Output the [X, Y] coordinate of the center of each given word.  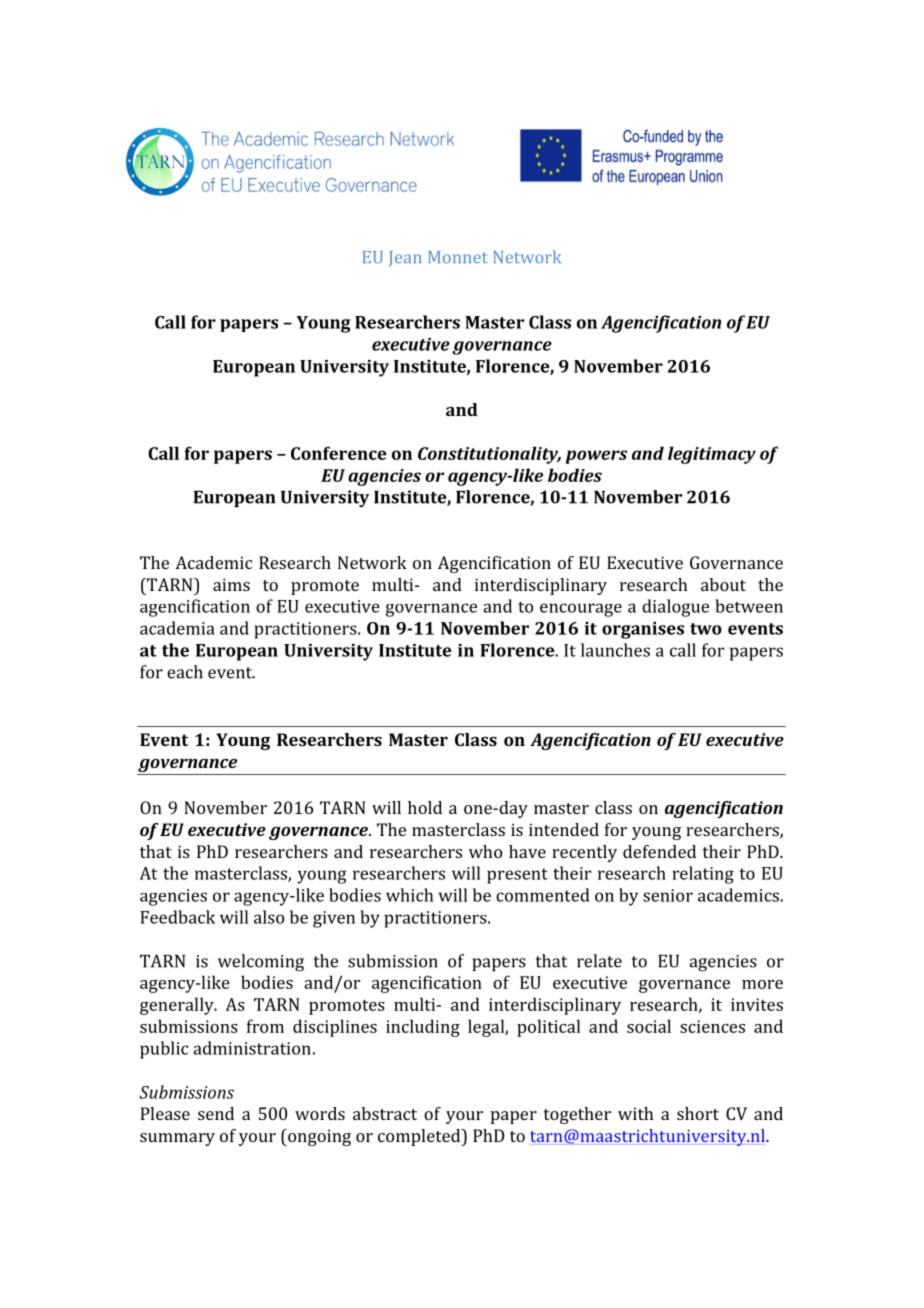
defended [659, 851]
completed [420, 1137]
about [723, 584]
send [216, 1113]
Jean [405, 259]
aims [231, 584]
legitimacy [712, 455]
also [269, 917]
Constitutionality [489, 455]
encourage [581, 610]
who [485, 851]
